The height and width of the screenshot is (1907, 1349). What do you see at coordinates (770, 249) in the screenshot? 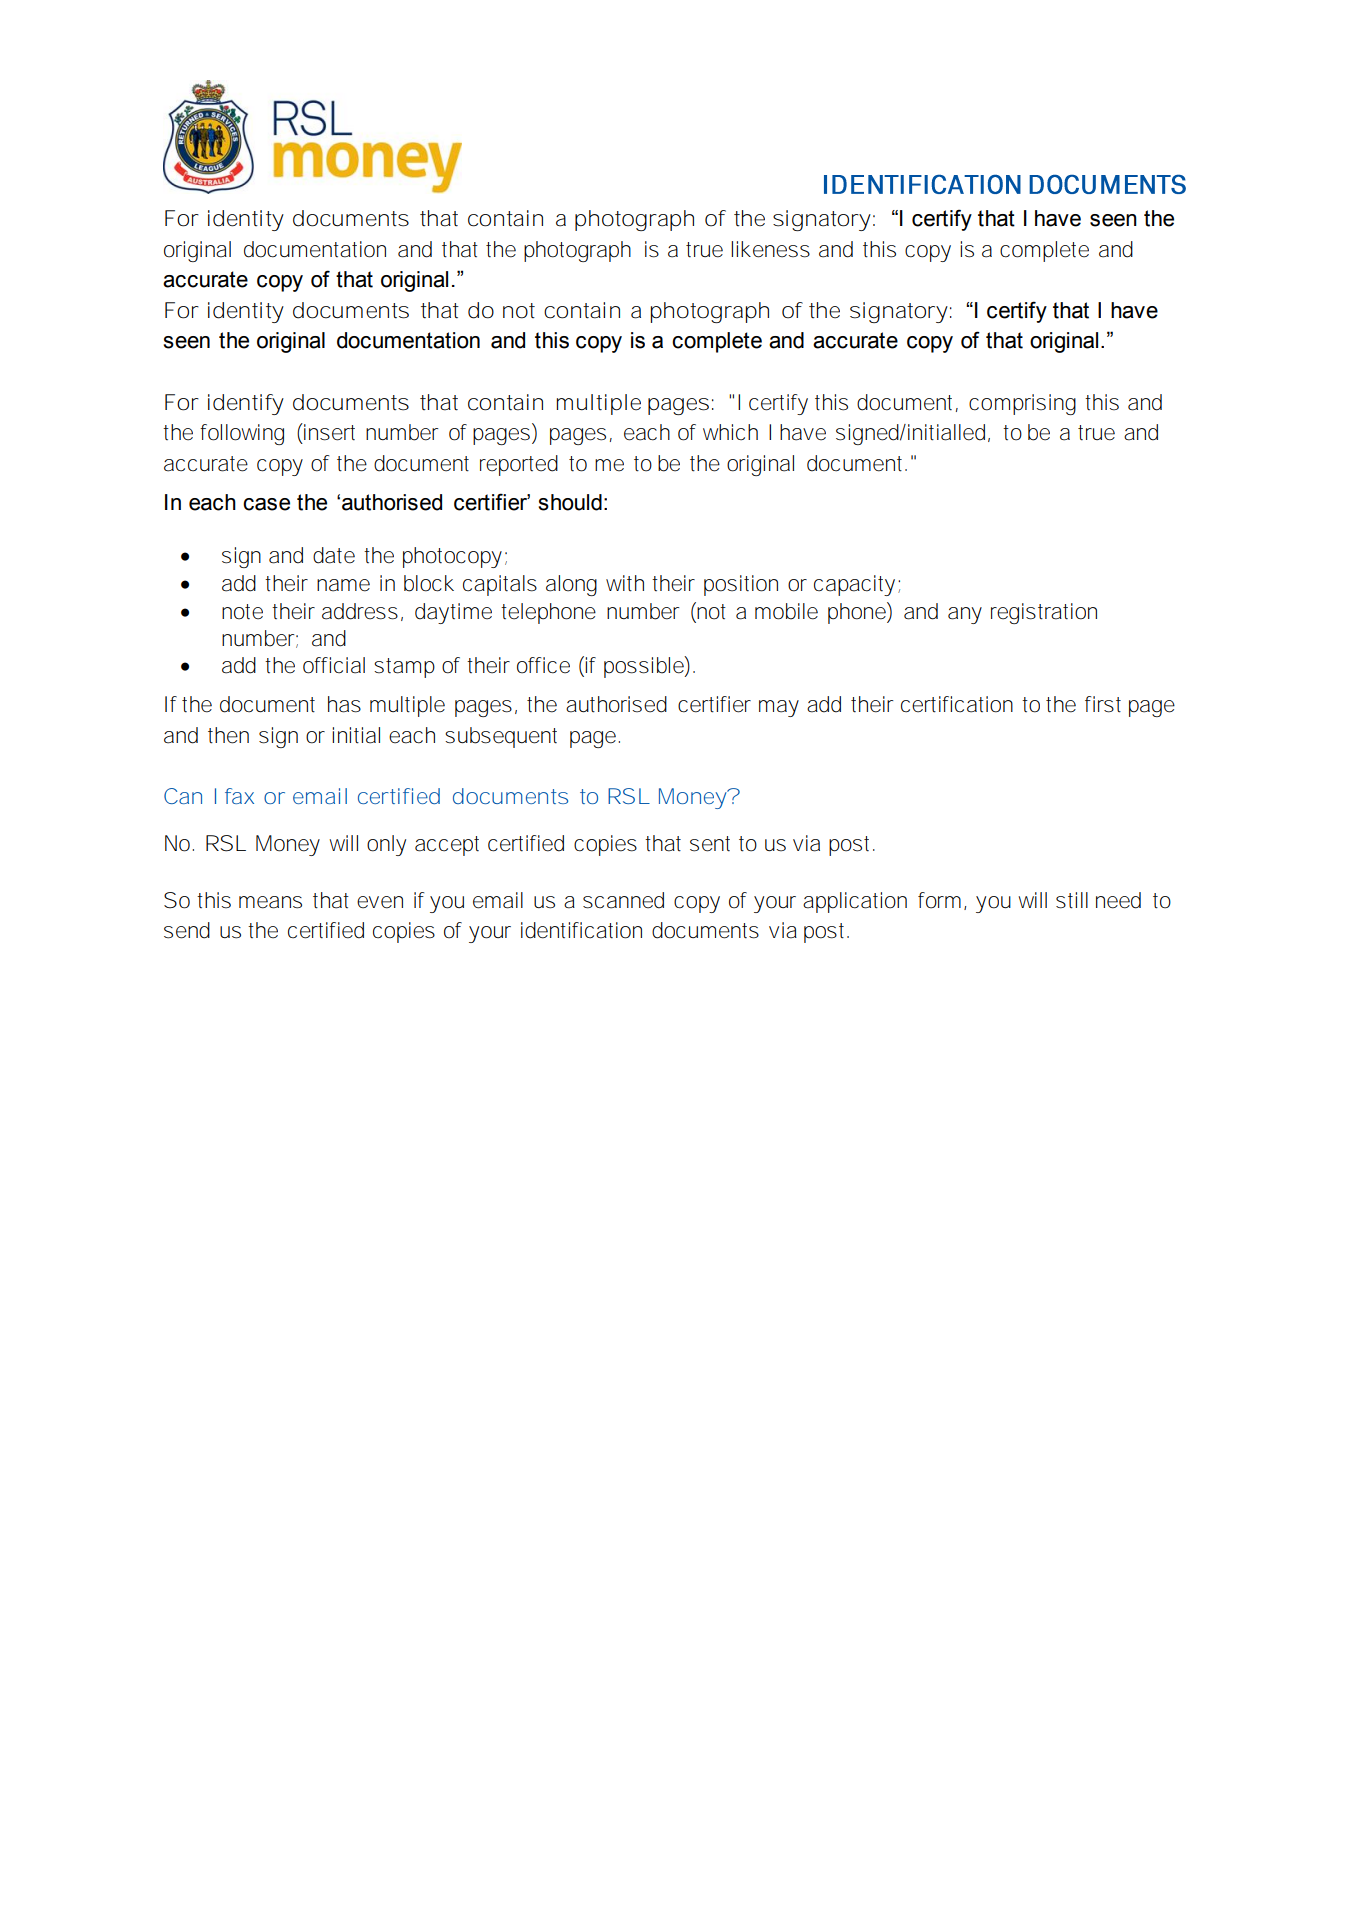
I see `likeness` at bounding box center [770, 249].
